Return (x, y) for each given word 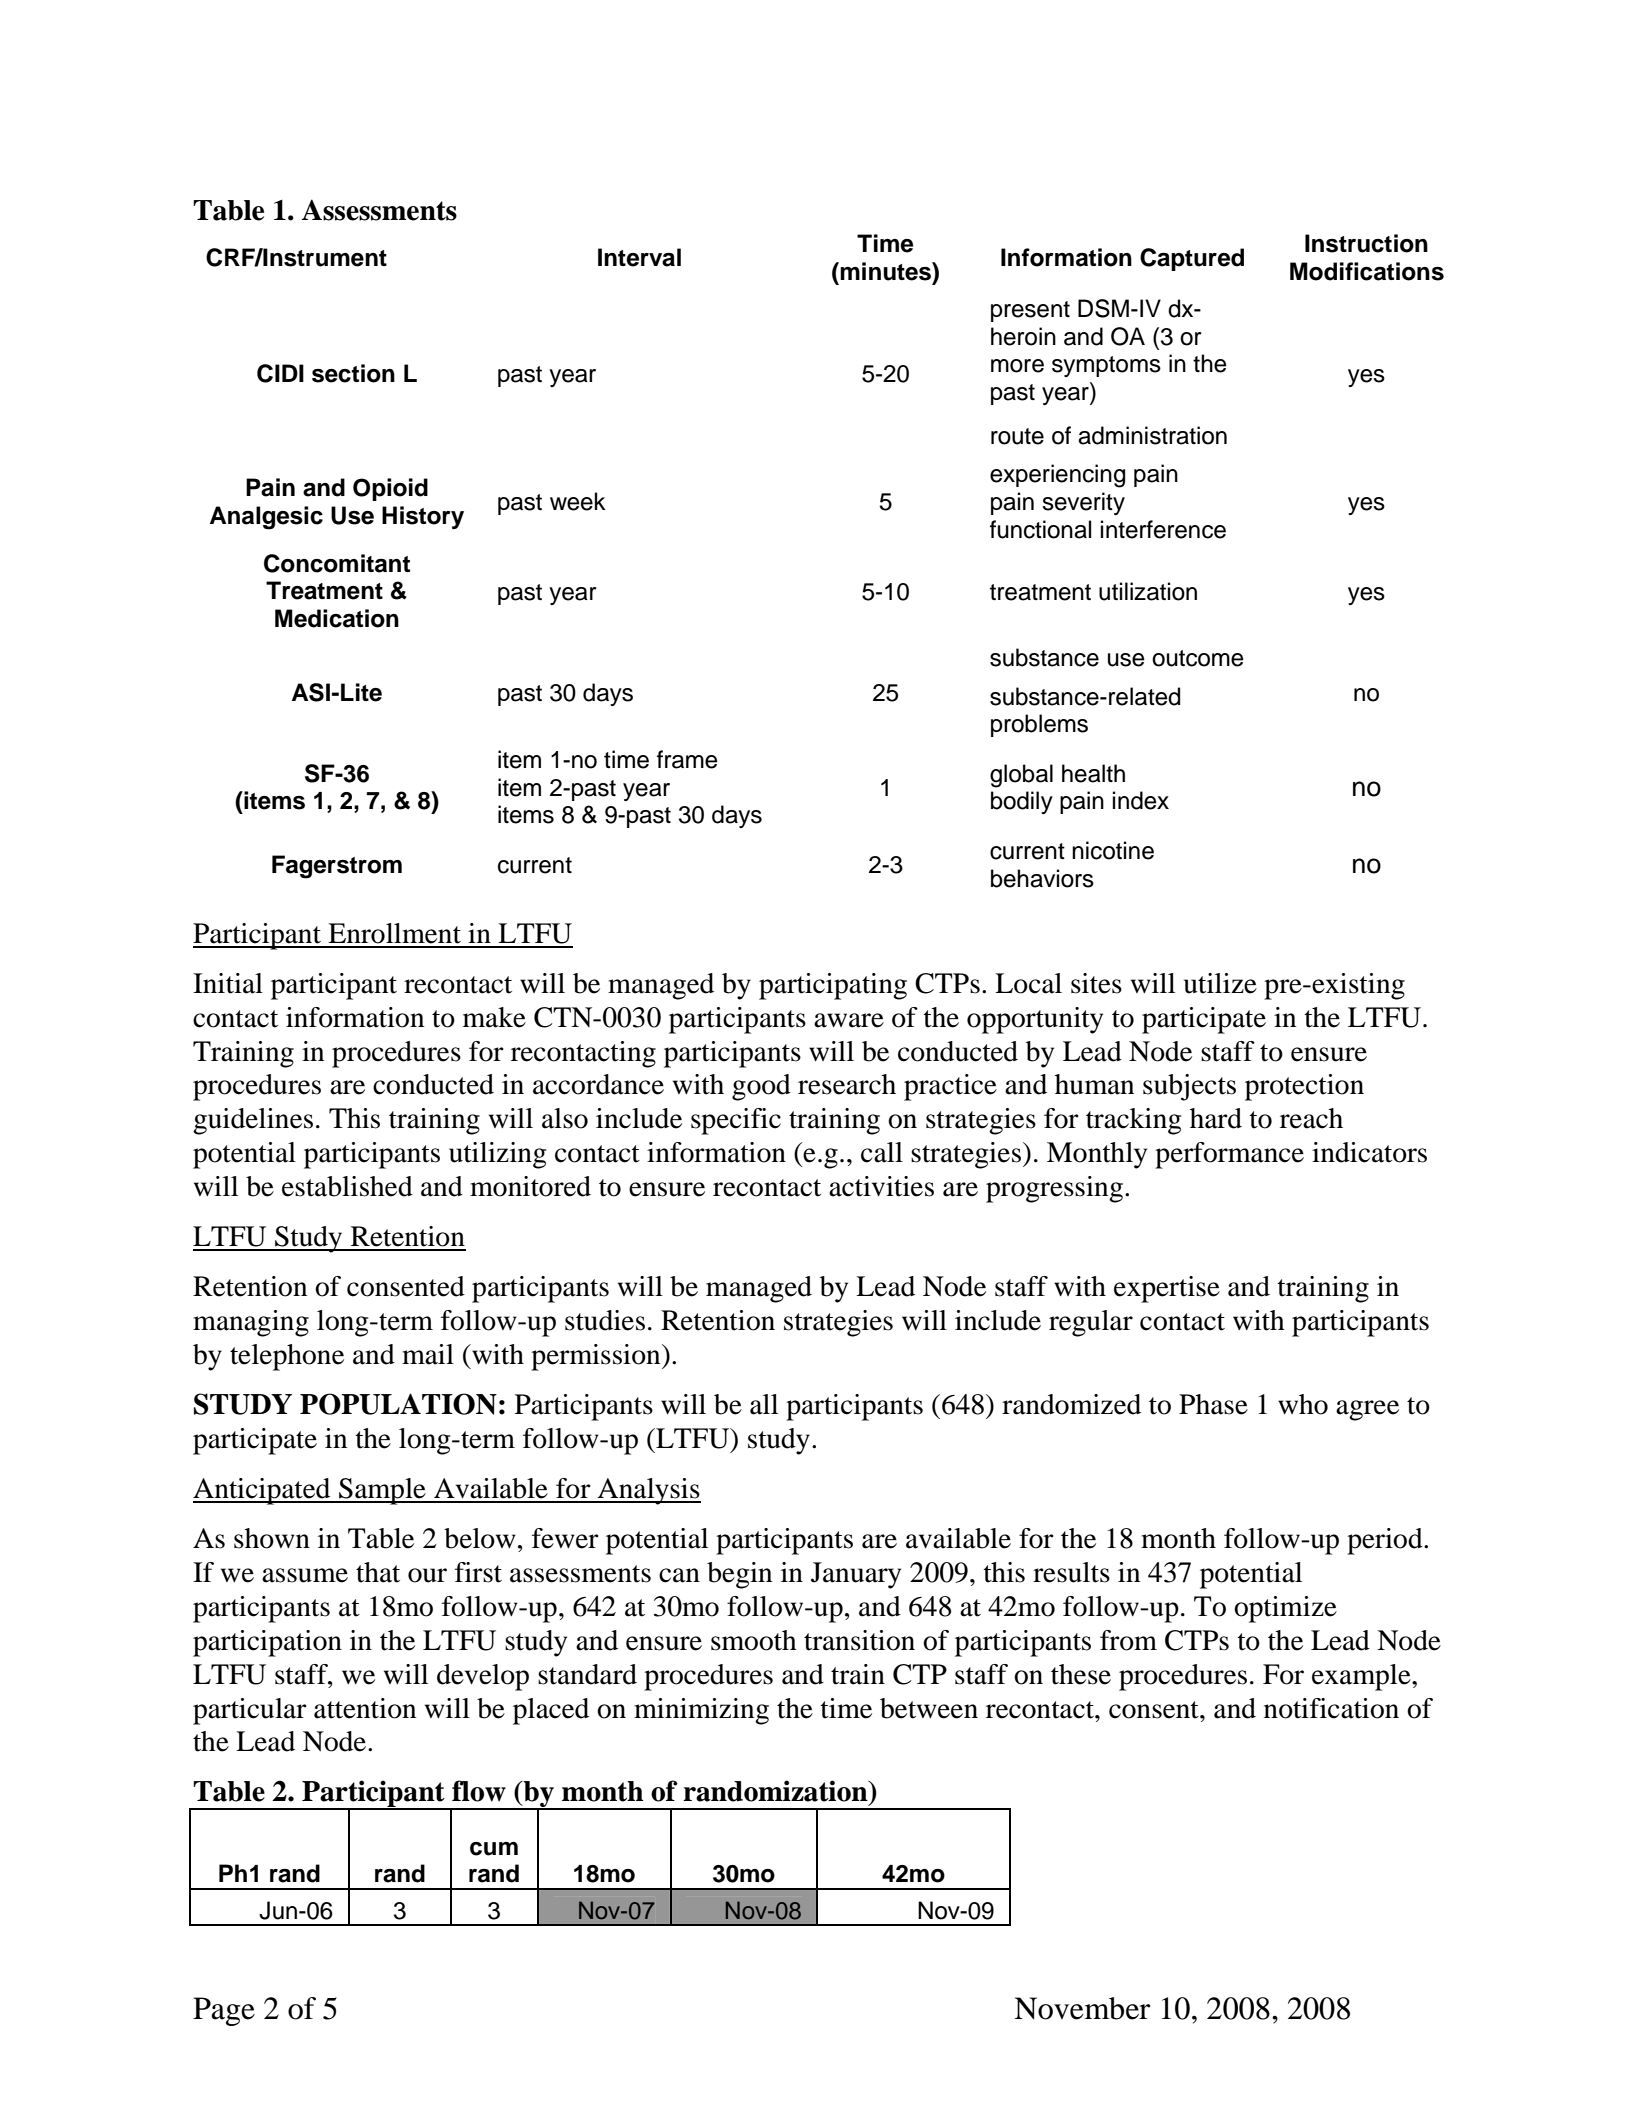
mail (428, 1354)
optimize (1285, 1609)
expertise (1167, 1289)
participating (833, 986)
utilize (1220, 983)
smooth (754, 1640)
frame (687, 759)
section (353, 373)
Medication (337, 618)
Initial (228, 983)
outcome (1198, 658)
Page (224, 2011)
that (378, 1572)
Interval (639, 257)
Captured (1192, 259)
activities (881, 1186)
